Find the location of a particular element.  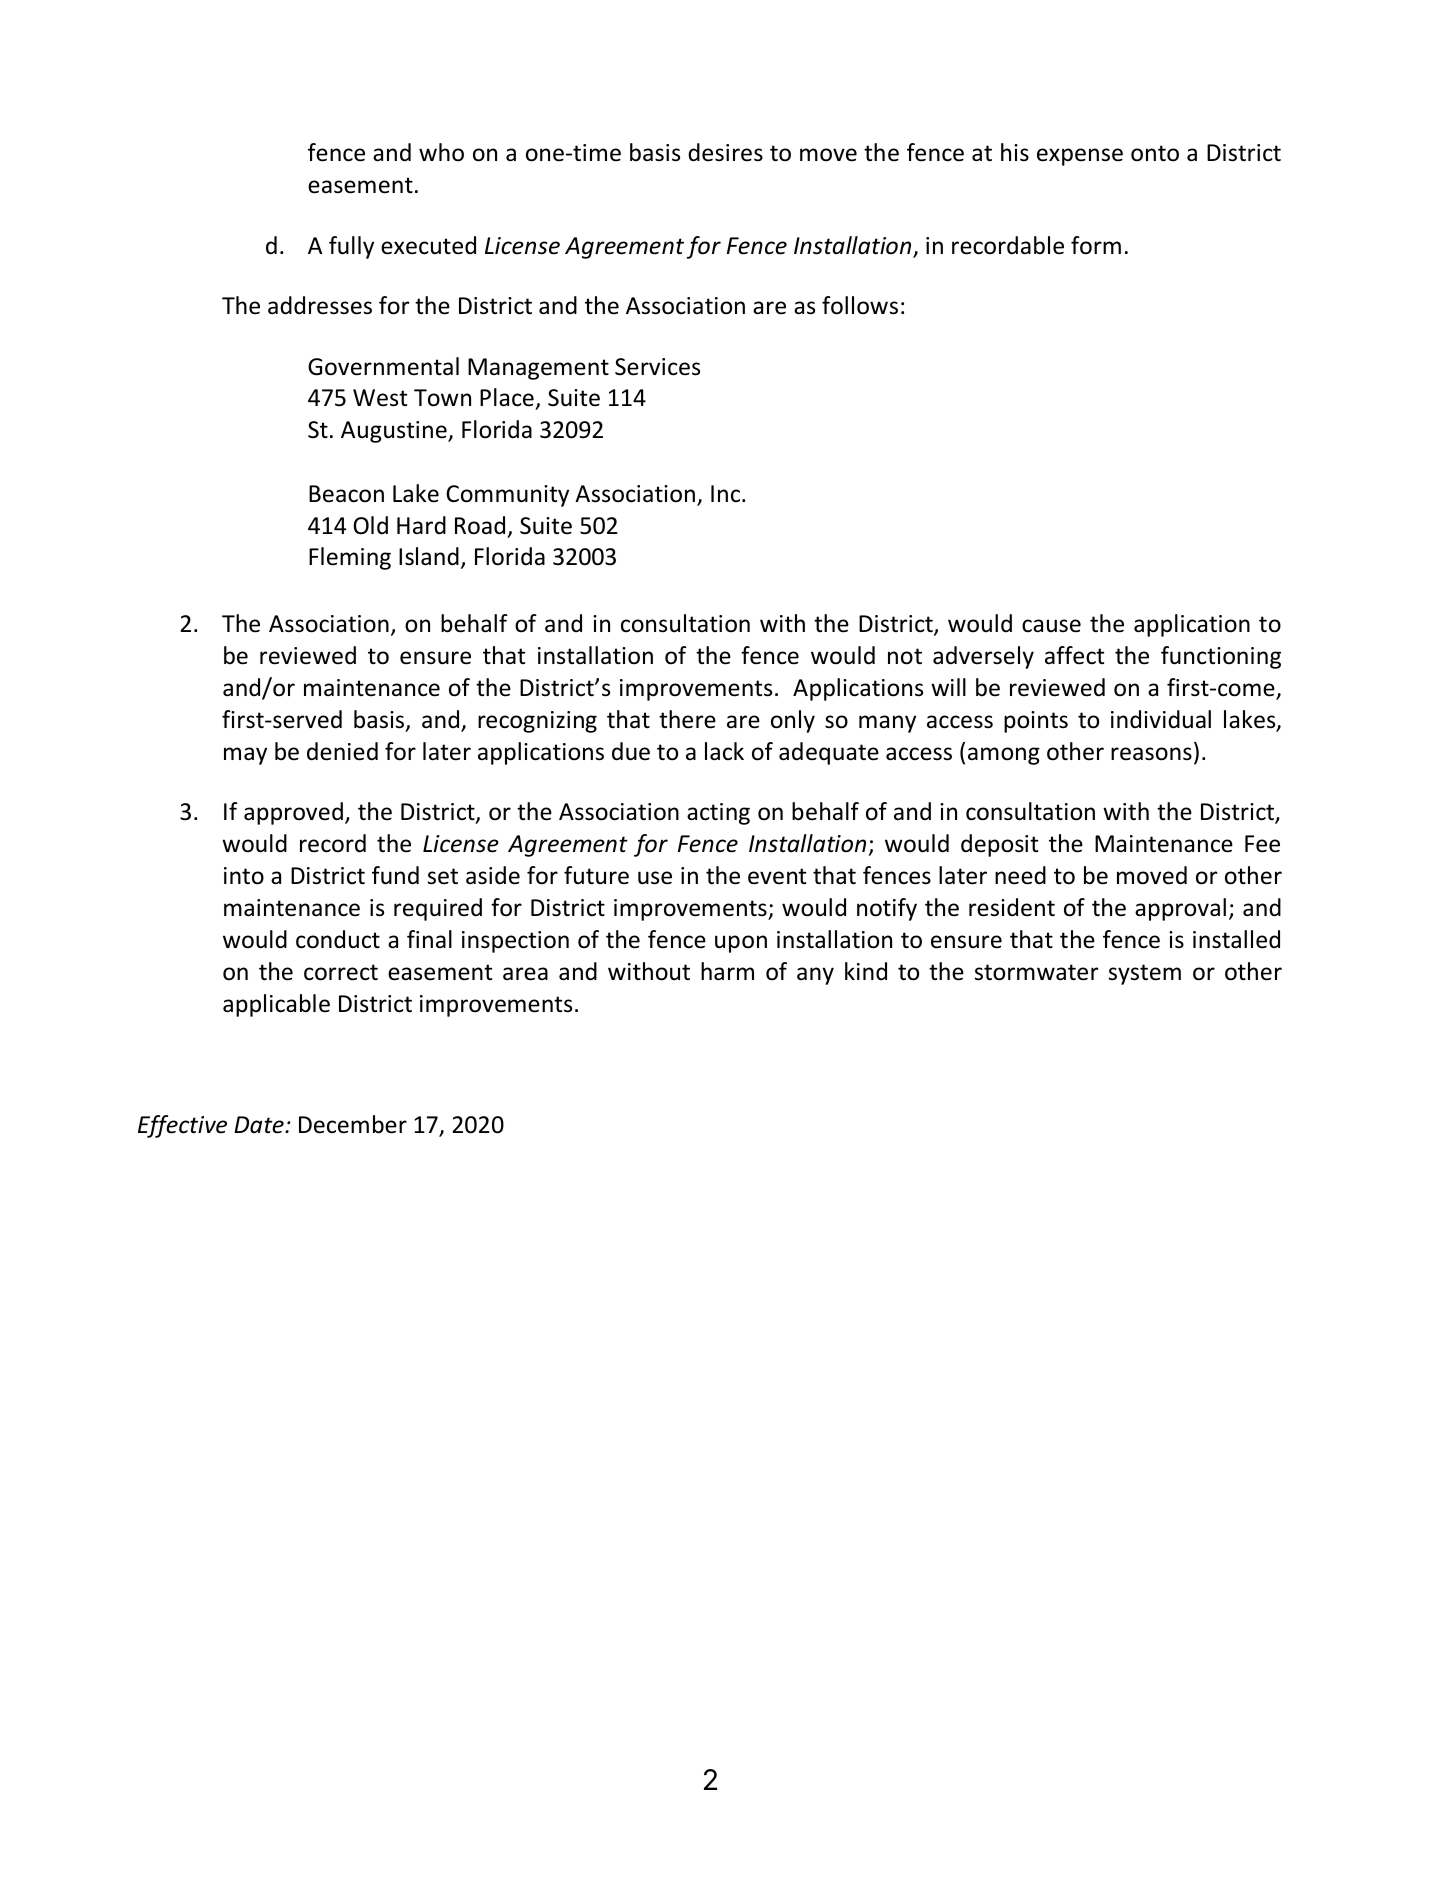

there is located at coordinates (687, 719).
